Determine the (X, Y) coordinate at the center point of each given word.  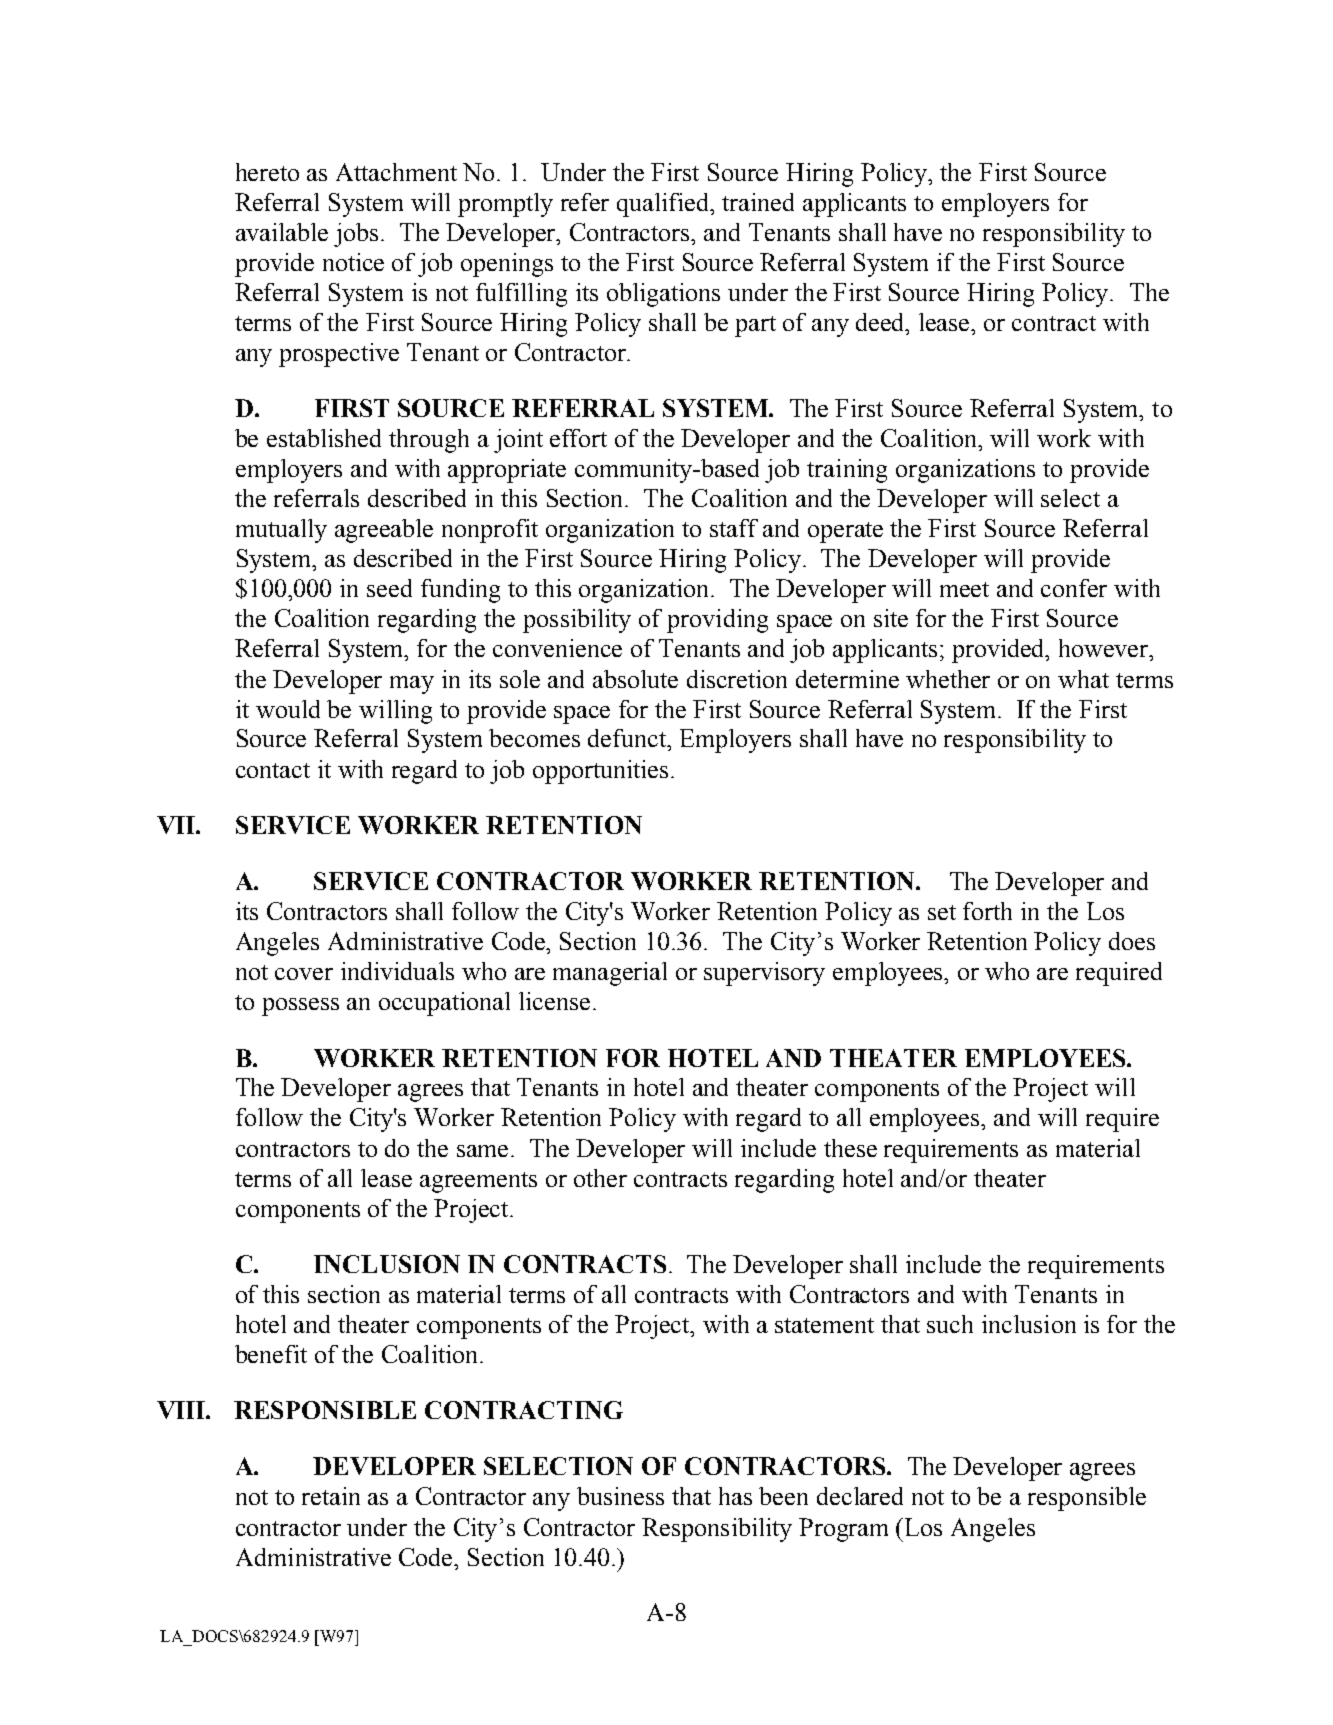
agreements (478, 1182)
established (324, 438)
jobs (358, 235)
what (1083, 679)
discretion (737, 679)
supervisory (764, 974)
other (600, 1178)
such (950, 1324)
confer (1074, 588)
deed (882, 323)
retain (331, 1496)
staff (734, 528)
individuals (397, 971)
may (412, 685)
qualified (664, 205)
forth (987, 911)
